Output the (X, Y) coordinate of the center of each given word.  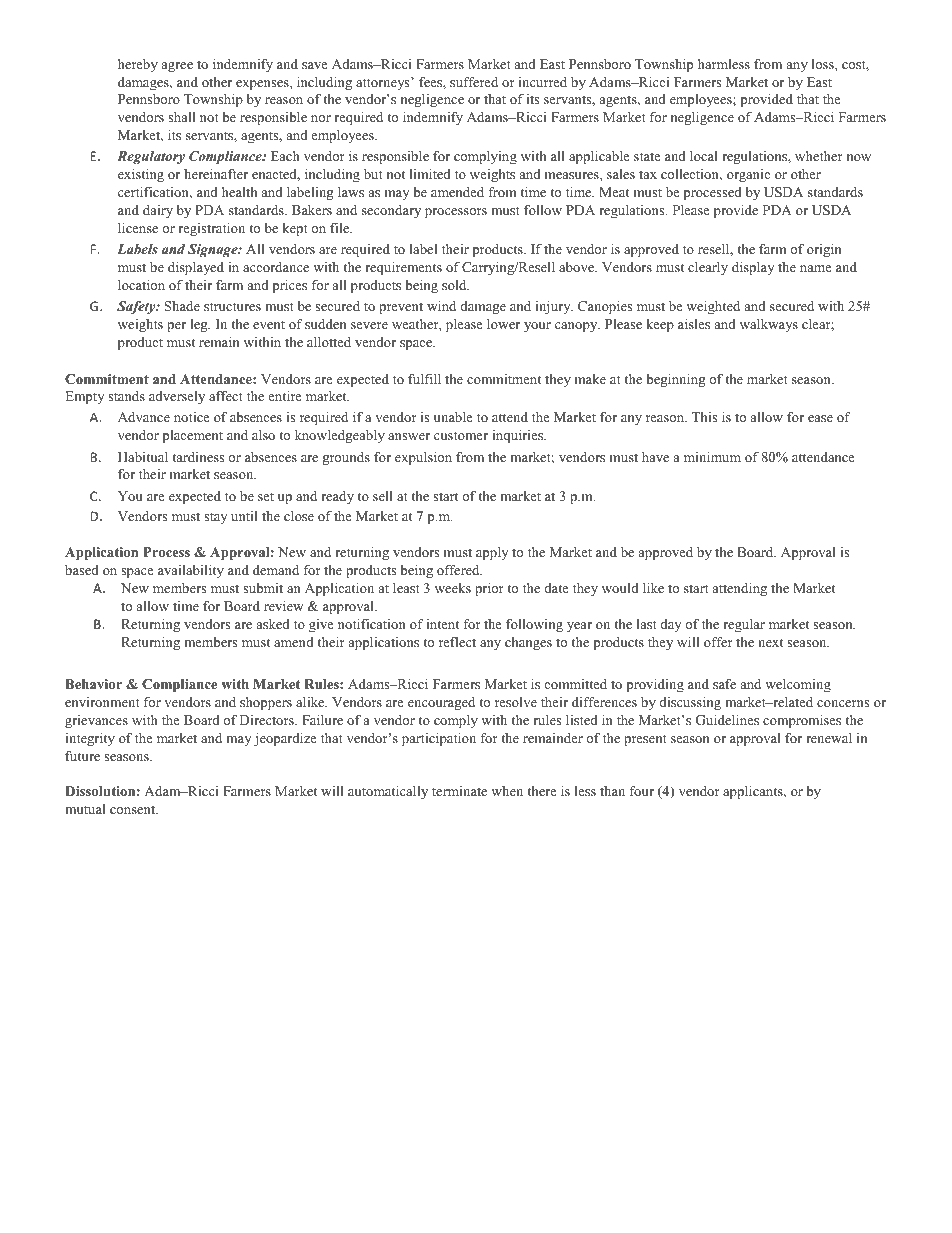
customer (461, 435)
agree (177, 67)
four (641, 790)
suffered (474, 81)
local (704, 156)
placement (193, 436)
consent (134, 809)
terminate (459, 791)
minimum (712, 457)
